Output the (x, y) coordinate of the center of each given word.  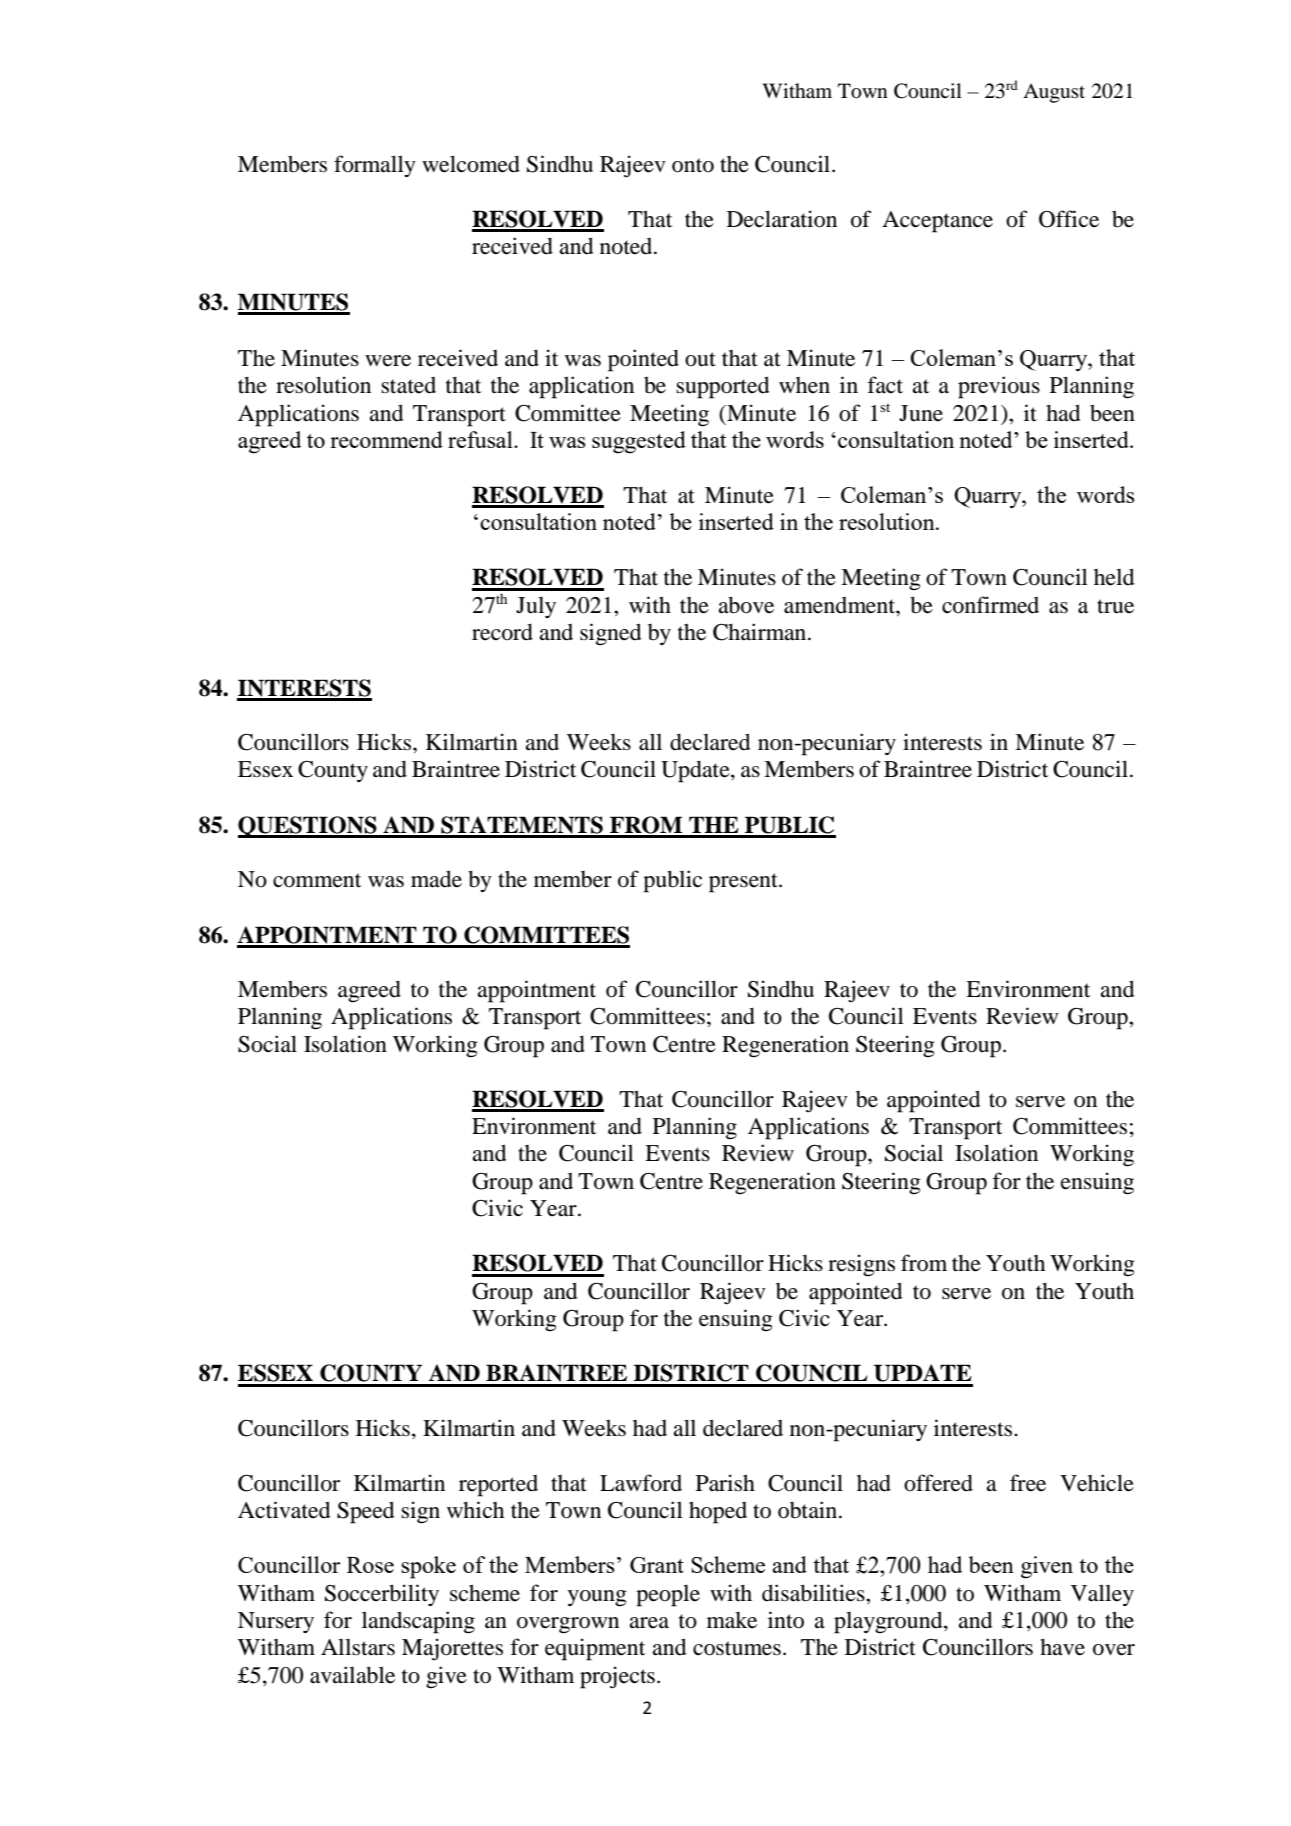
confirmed (990, 605)
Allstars (358, 1647)
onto (693, 165)
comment (317, 880)
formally (375, 166)
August (1054, 93)
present (744, 883)
